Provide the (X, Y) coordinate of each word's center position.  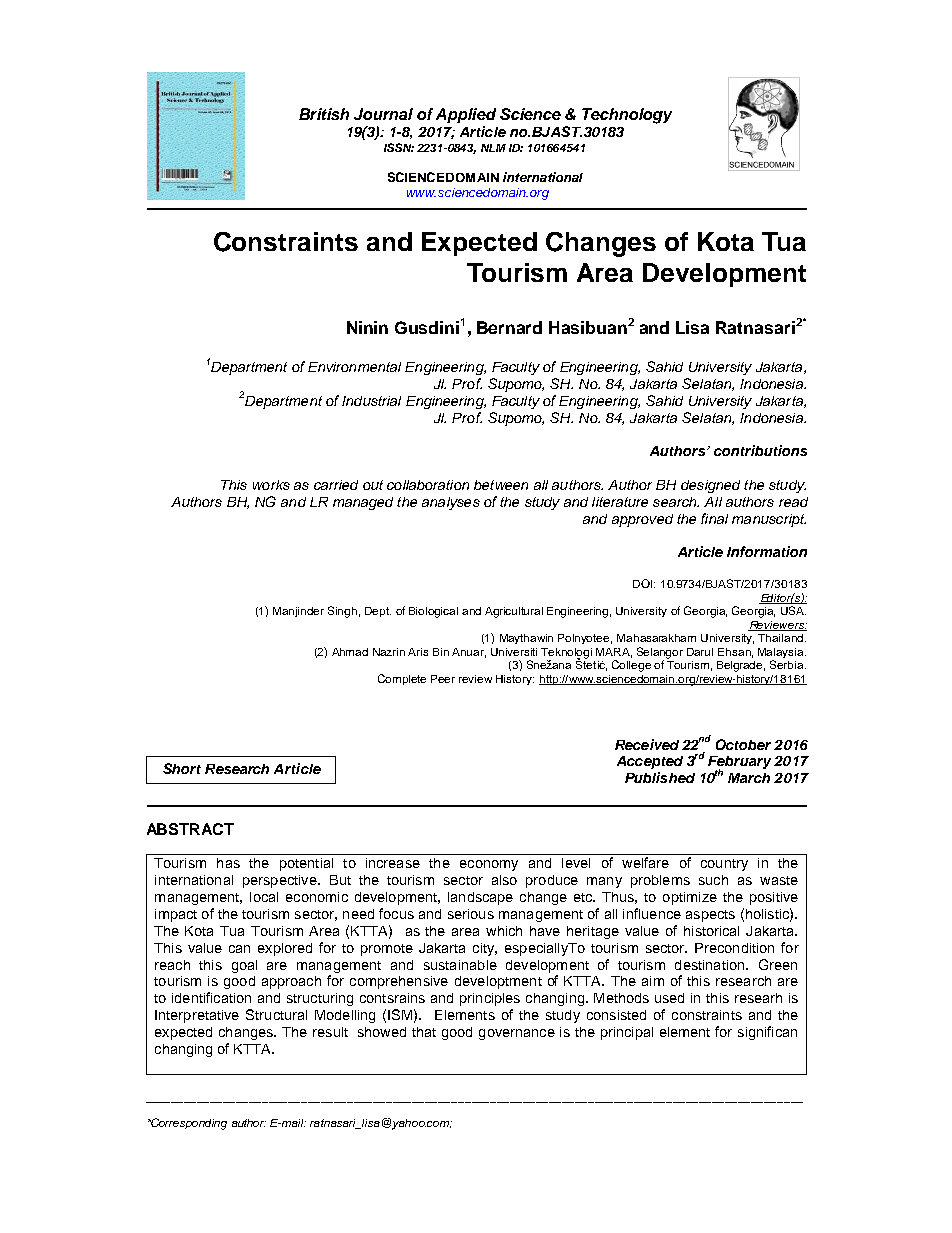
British (324, 114)
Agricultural (514, 612)
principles (490, 999)
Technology (627, 116)
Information (767, 551)
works (271, 485)
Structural (276, 1014)
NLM (493, 148)
